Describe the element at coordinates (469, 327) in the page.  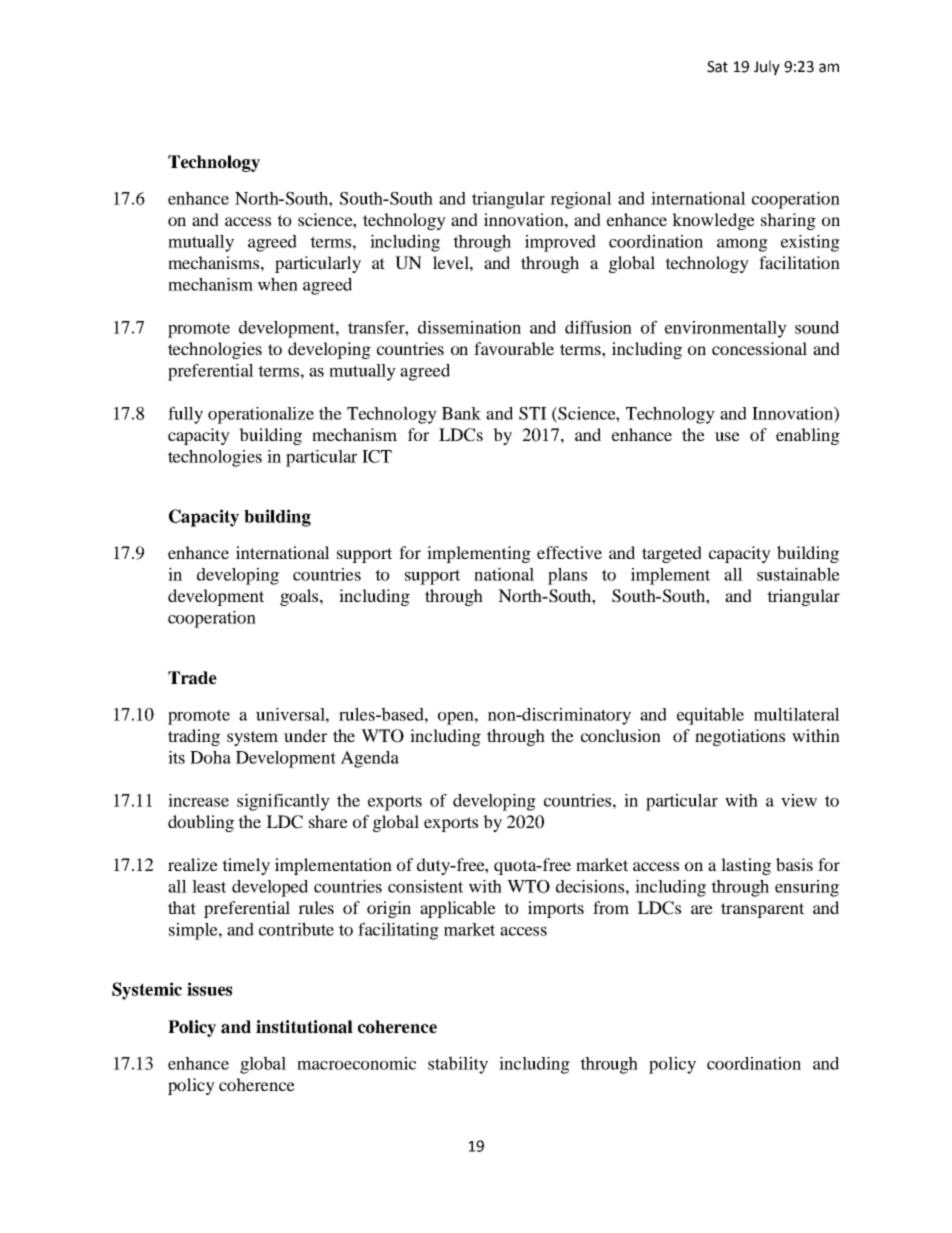
I see `dissemination` at that location.
